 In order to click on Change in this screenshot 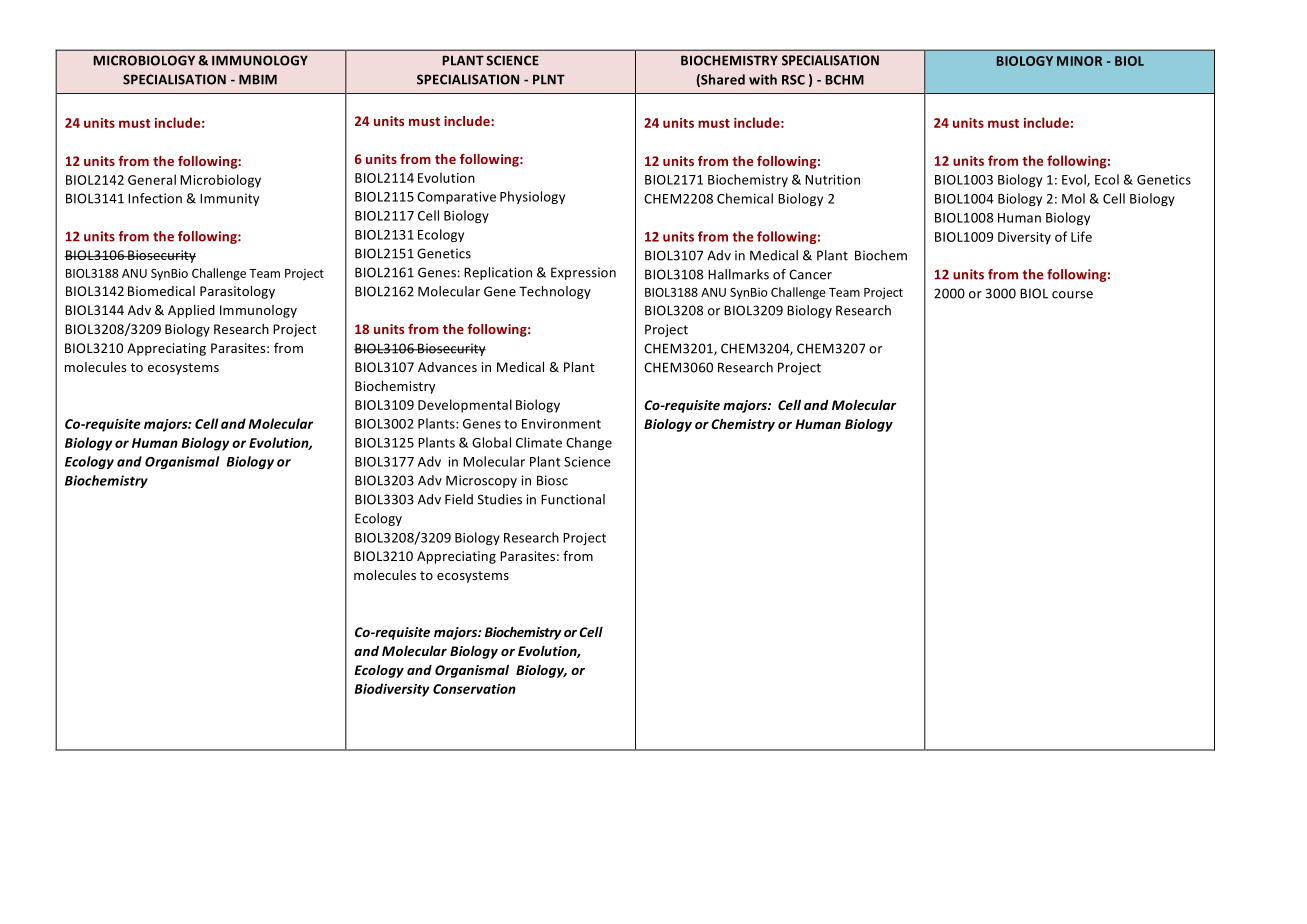, I will do `click(589, 443)`.
